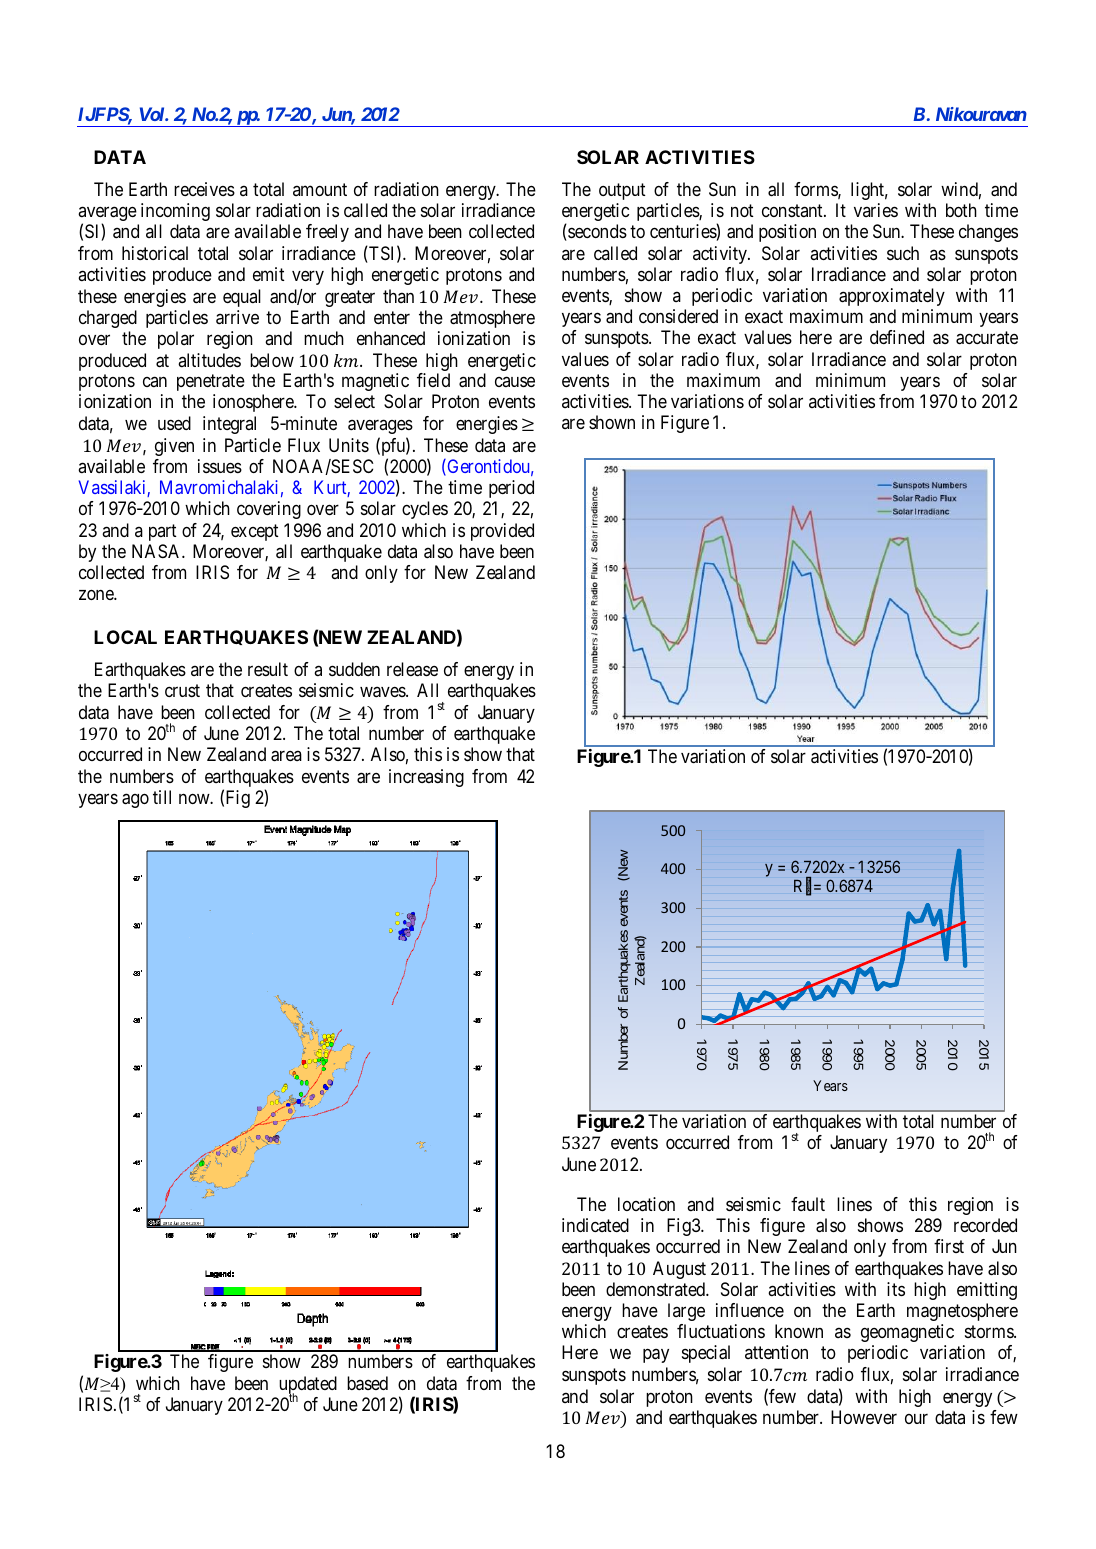 The height and width of the document is (1549, 1096). What do you see at coordinates (876, 210) in the document?
I see `varies` at bounding box center [876, 210].
